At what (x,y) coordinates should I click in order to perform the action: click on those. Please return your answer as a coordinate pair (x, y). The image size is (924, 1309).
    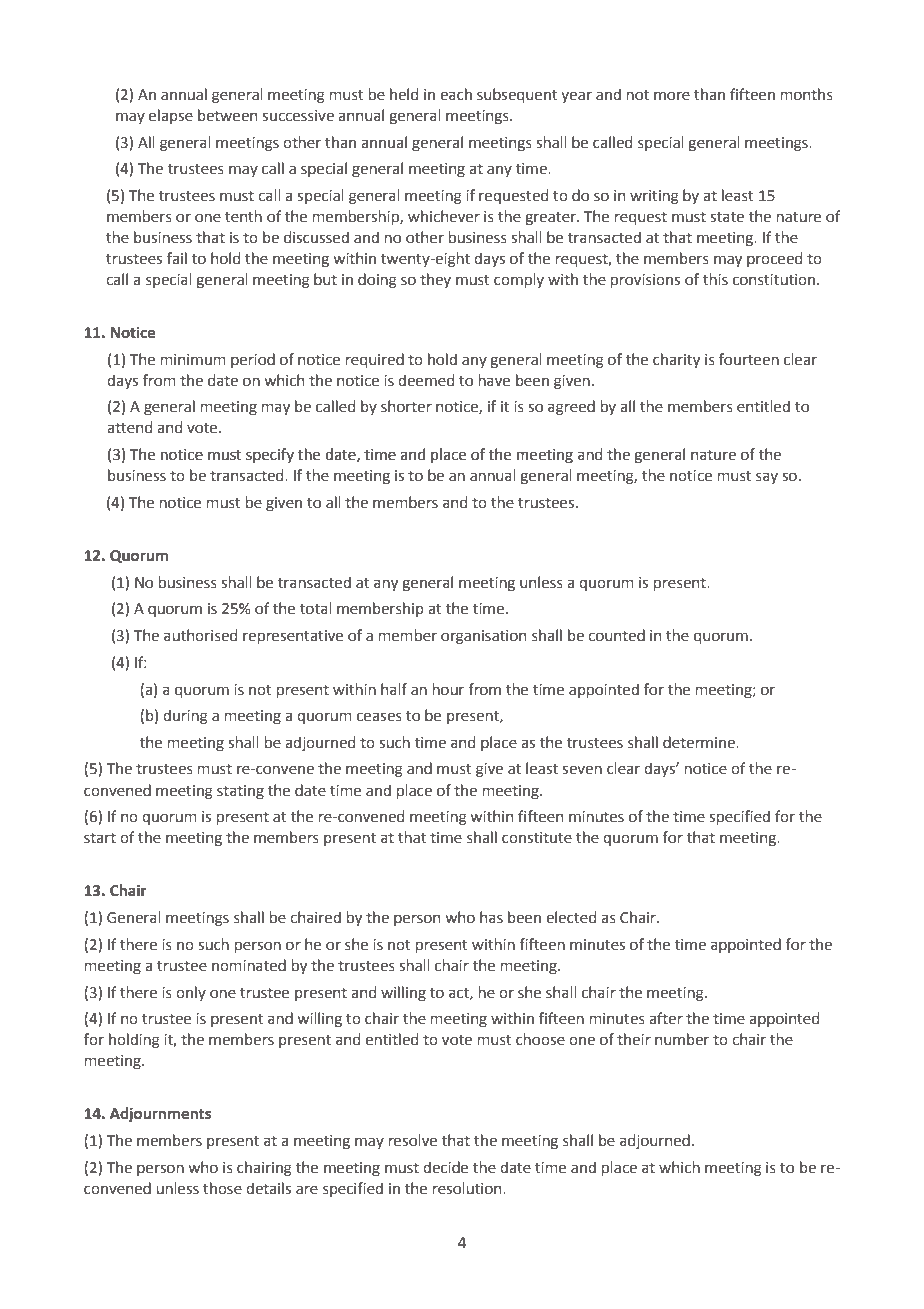
    Looking at the image, I should click on (222, 1188).
